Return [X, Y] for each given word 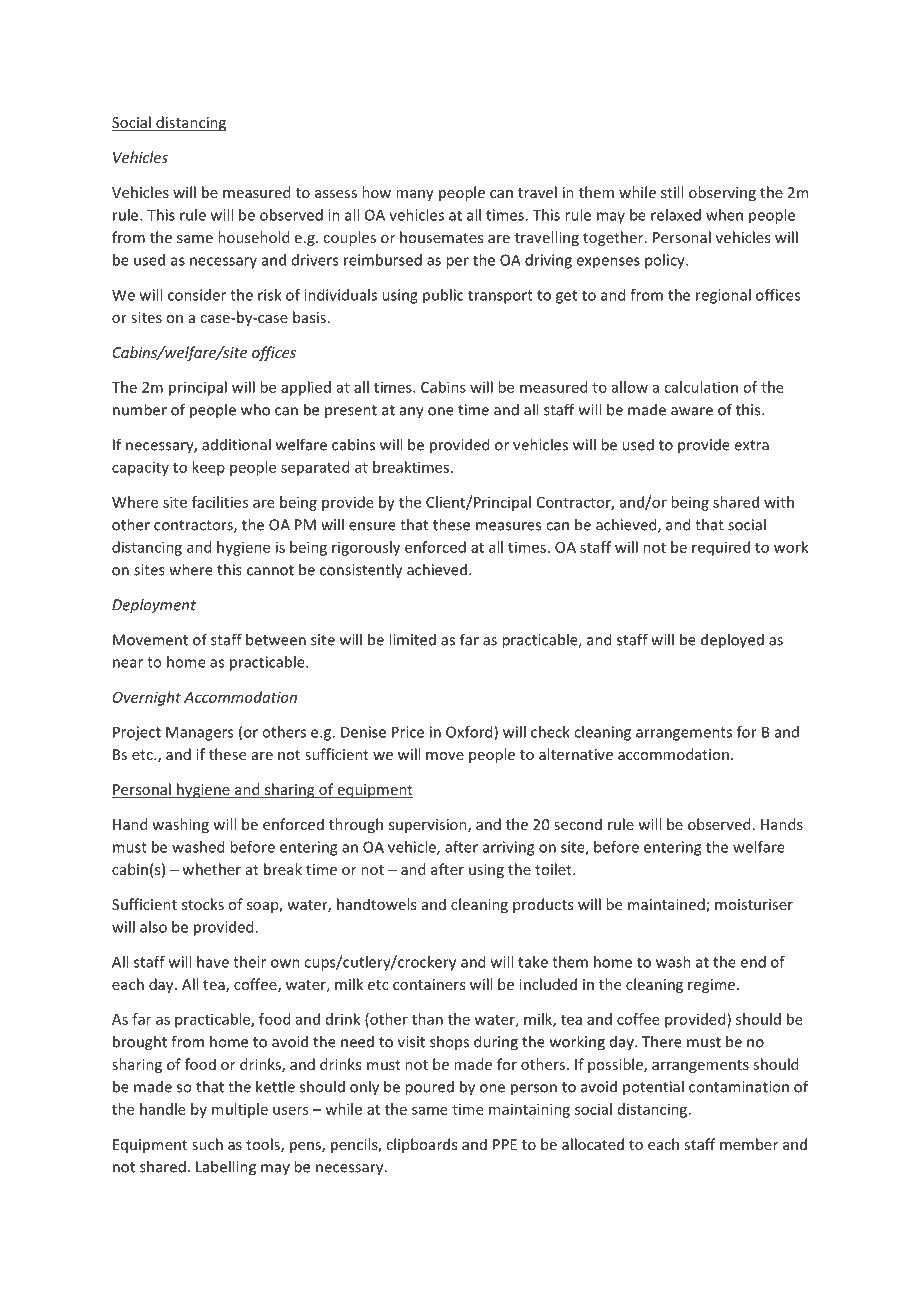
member [749, 1144]
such [207, 1144]
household [253, 237]
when [724, 215]
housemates [441, 237]
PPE [505, 1144]
